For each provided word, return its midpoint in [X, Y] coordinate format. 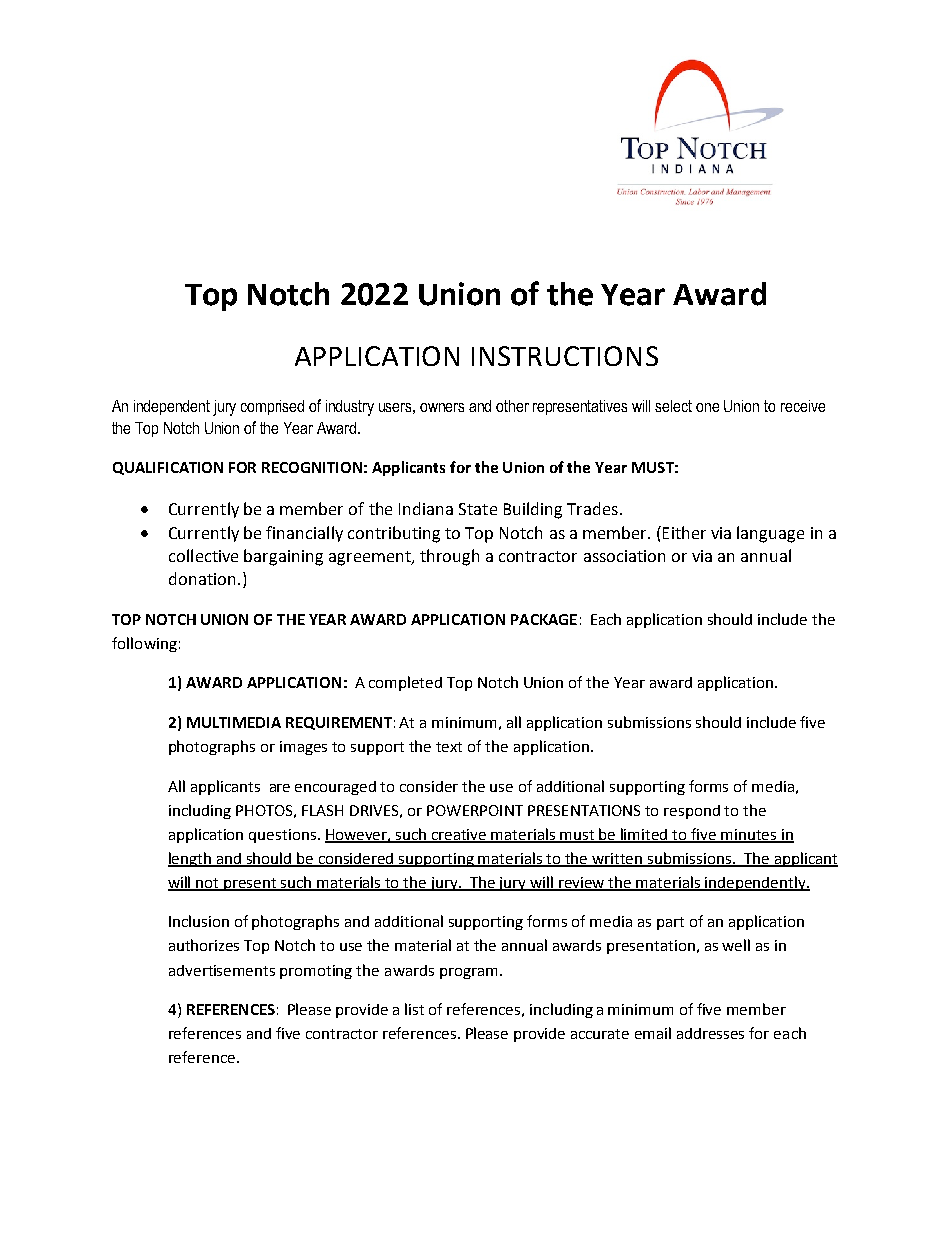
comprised [272, 407]
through [449, 557]
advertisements [222, 970]
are [280, 788]
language [770, 534]
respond [692, 812]
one [707, 407]
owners [442, 407]
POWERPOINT [475, 810]
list [414, 1009]
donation [202, 578]
